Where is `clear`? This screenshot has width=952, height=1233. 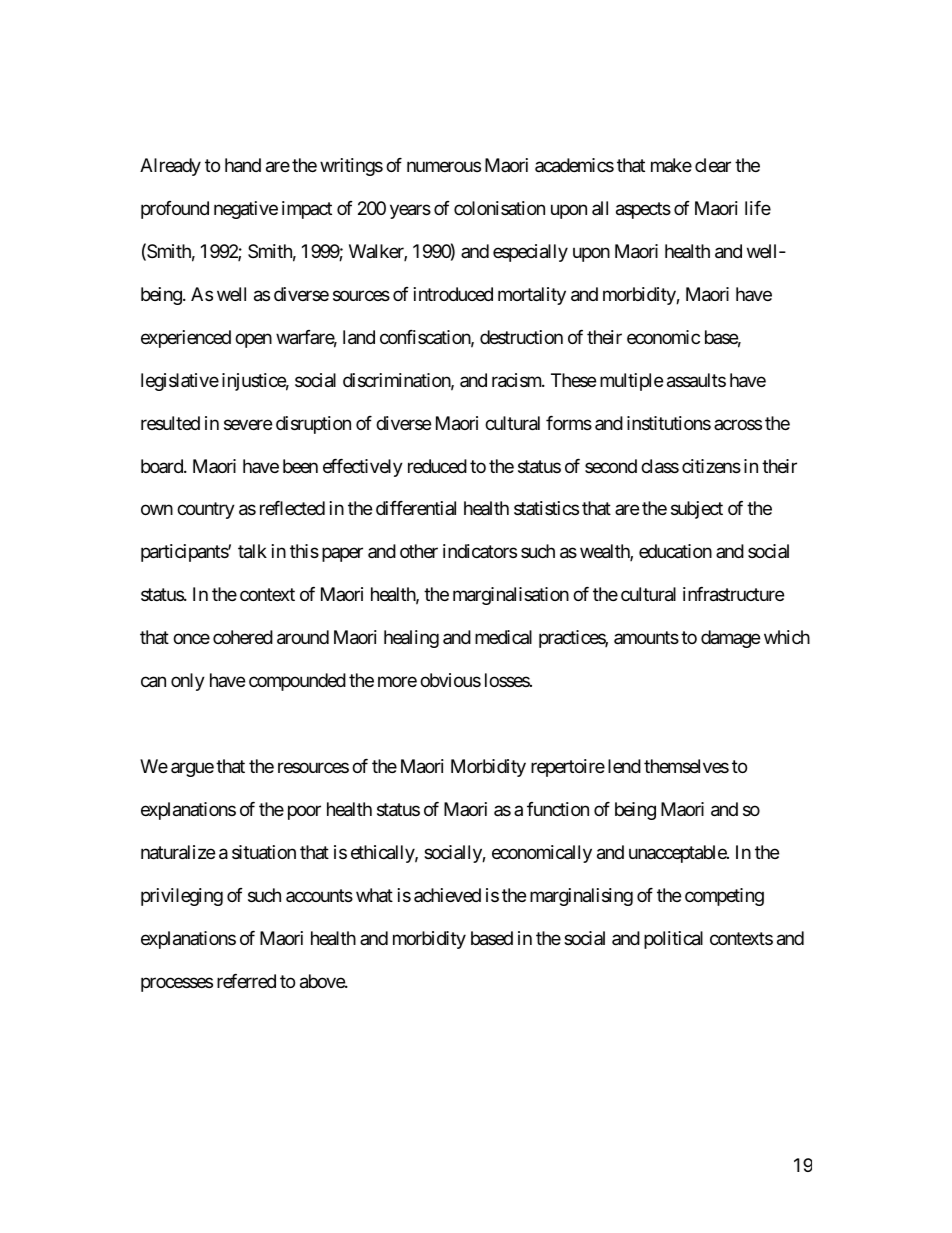 clear is located at coordinates (713, 165).
